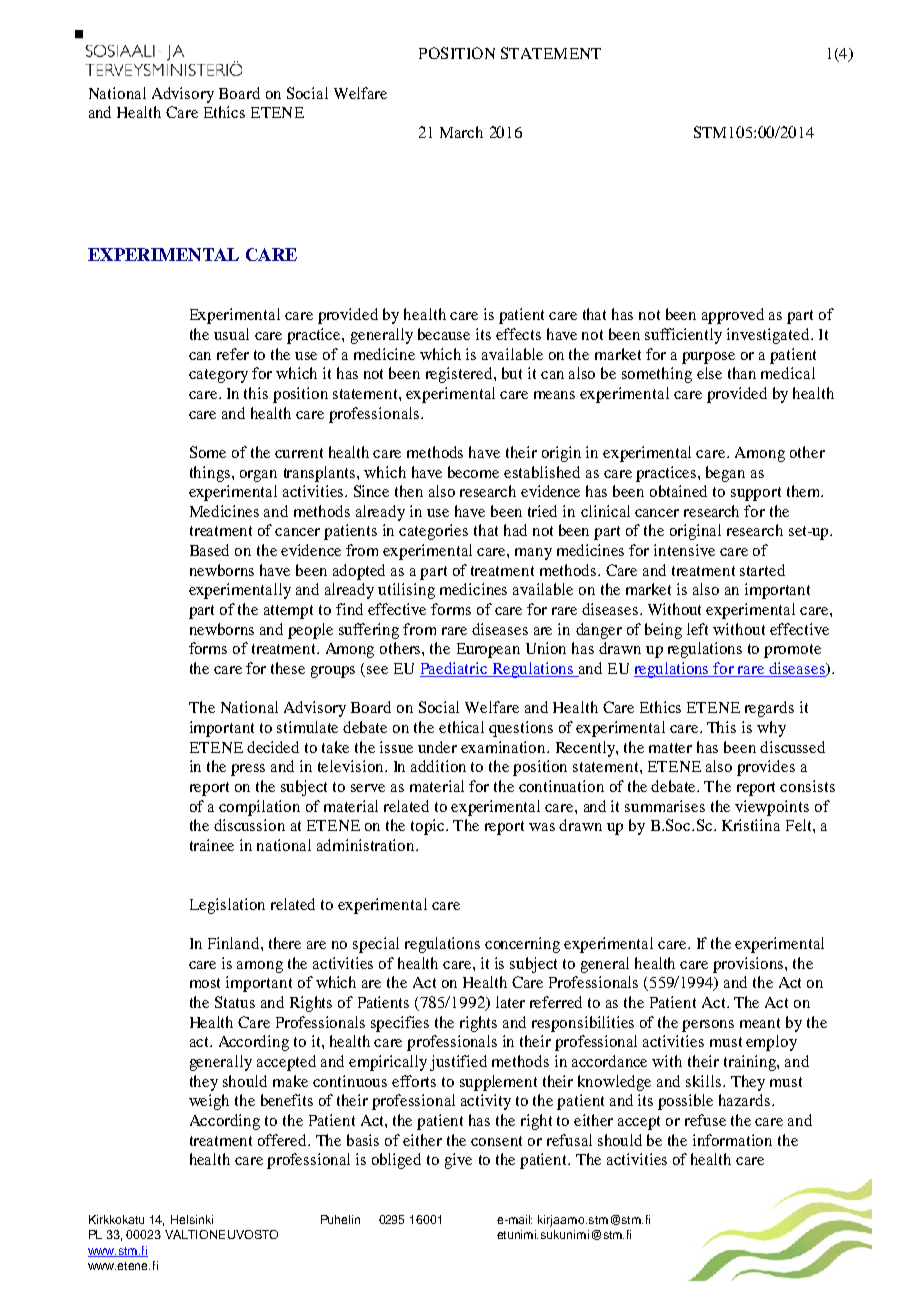 This document has height=1308, width=924. I want to click on organ, so click(258, 476).
